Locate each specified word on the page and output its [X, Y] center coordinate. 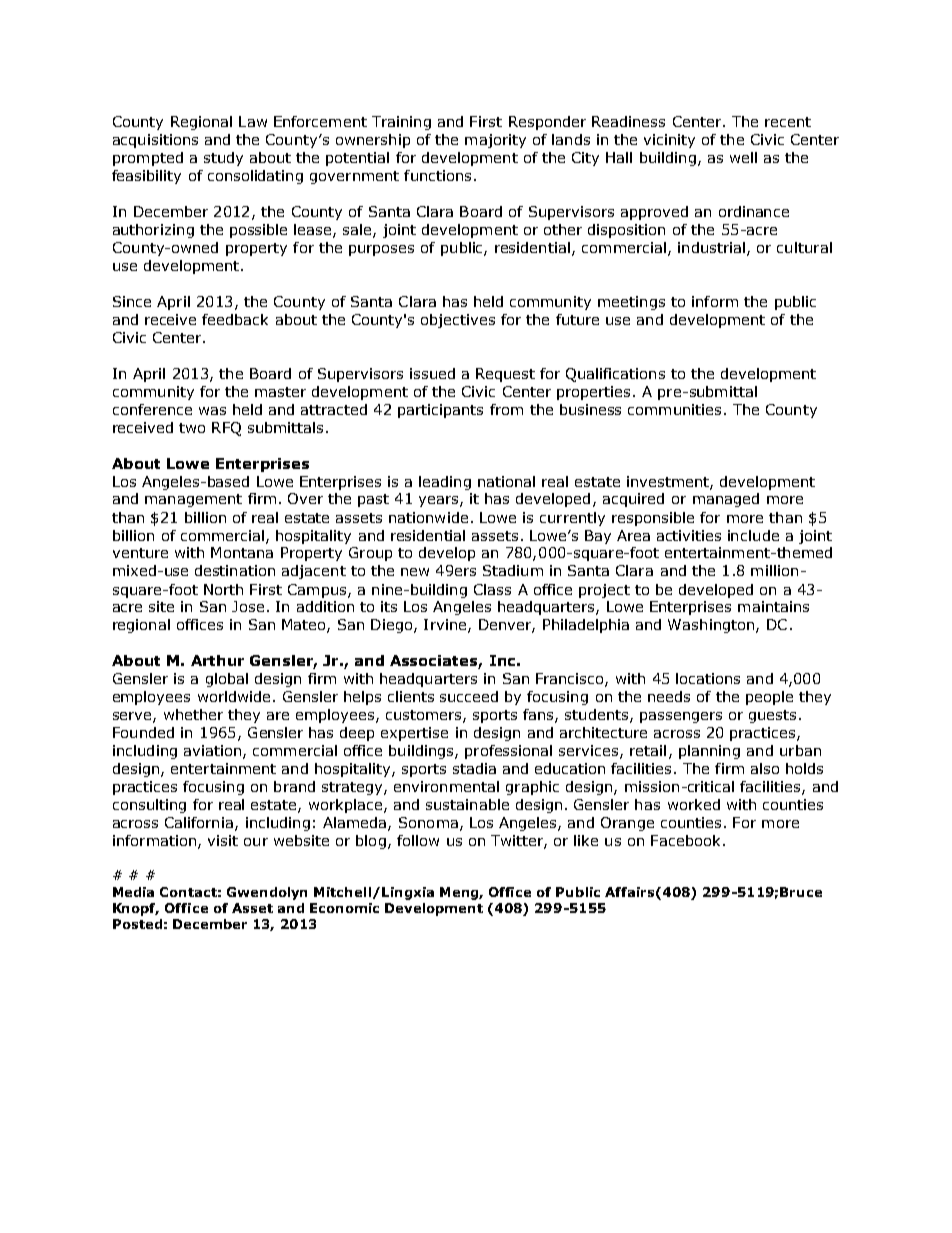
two [192, 428]
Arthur [217, 660]
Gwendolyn [267, 893]
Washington [712, 626]
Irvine [446, 626]
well [743, 157]
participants [440, 411]
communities [674, 409]
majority [495, 141]
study [223, 159]
